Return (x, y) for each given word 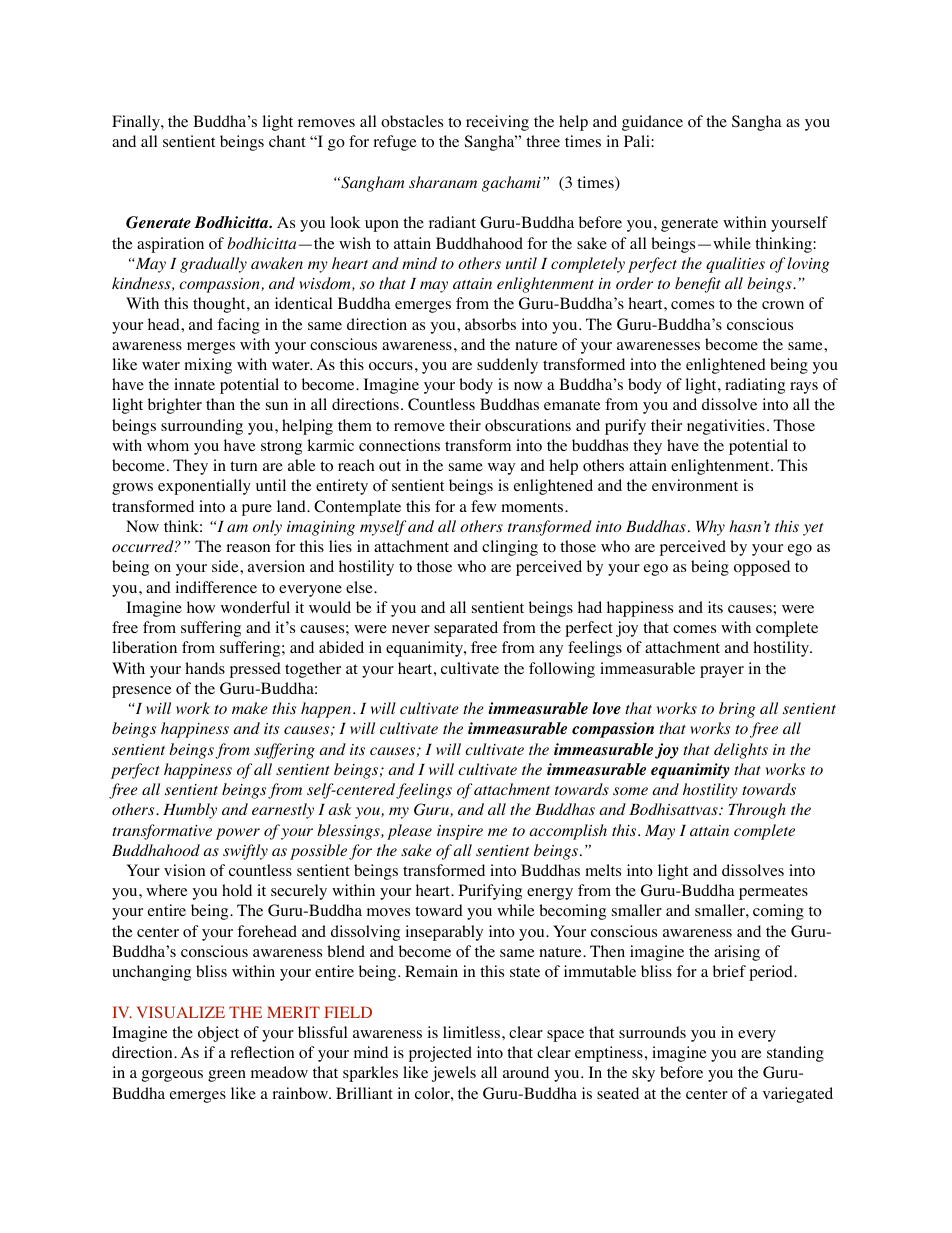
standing (795, 1054)
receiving (497, 123)
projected (440, 1054)
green (227, 1076)
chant (287, 141)
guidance (652, 123)
